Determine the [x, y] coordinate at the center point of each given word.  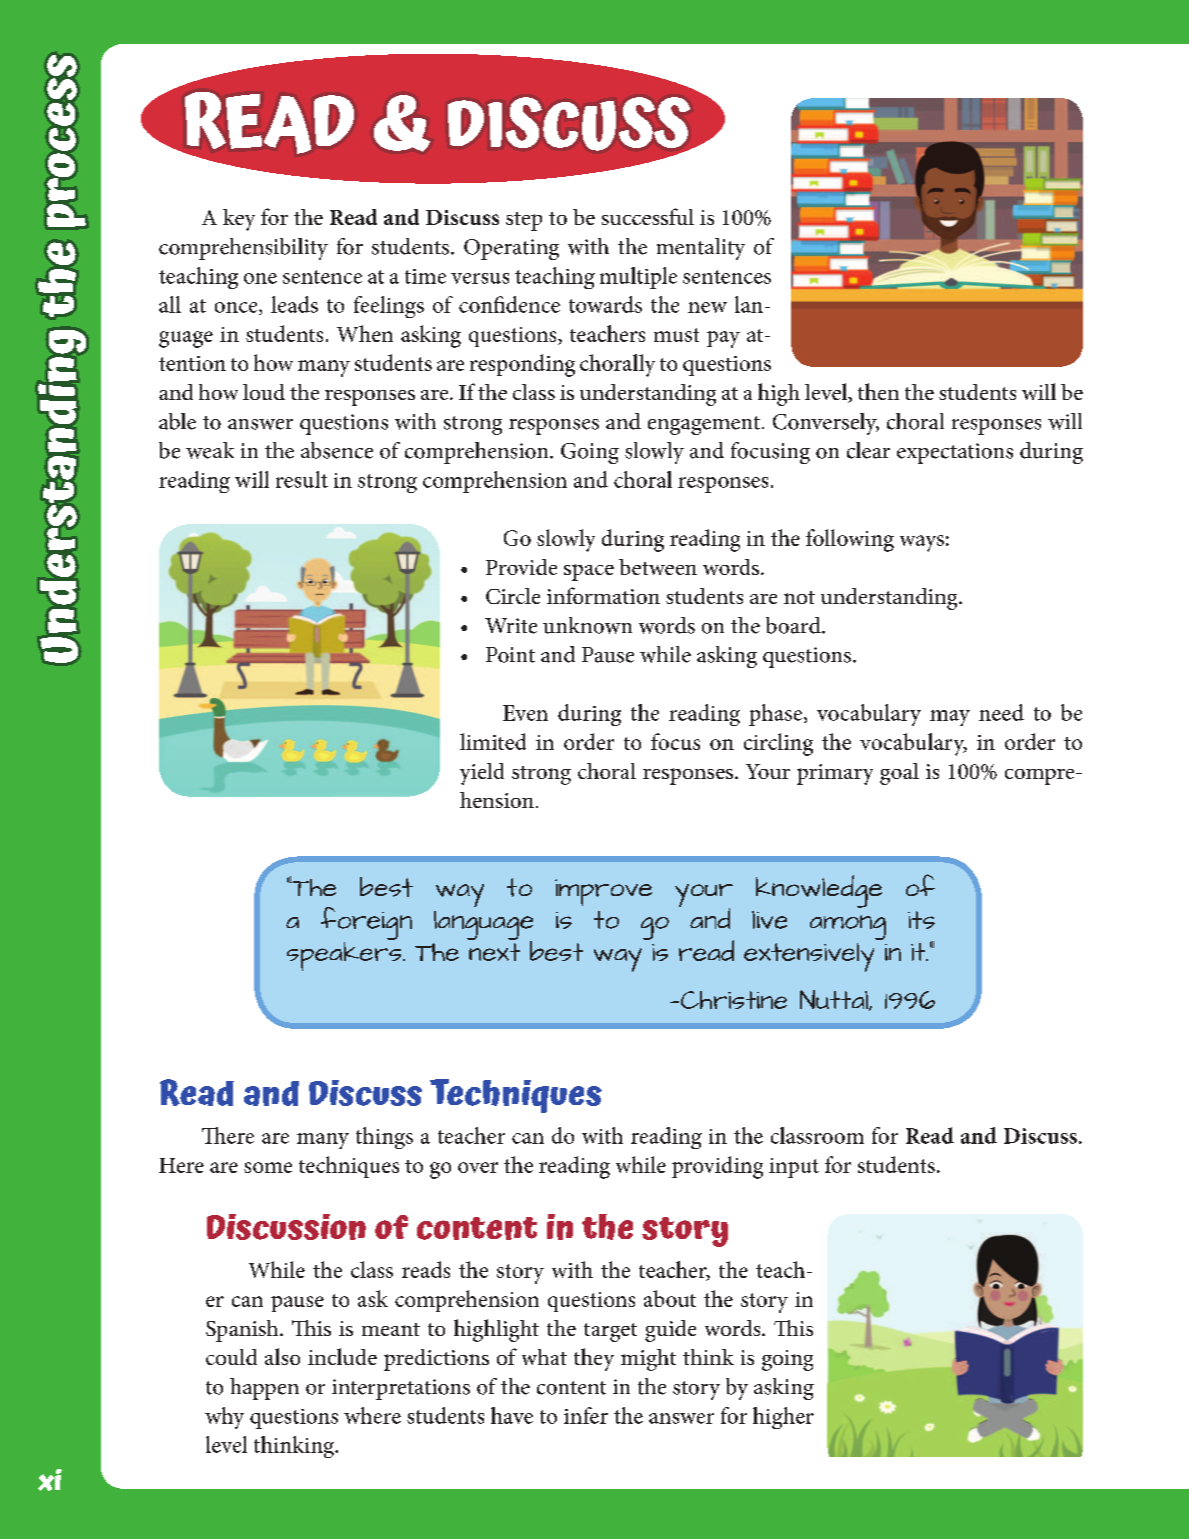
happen [264, 1389]
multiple [638, 278]
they [594, 1359]
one [260, 278]
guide [670, 1331]
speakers [345, 955]
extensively [809, 957]
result [302, 479]
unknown [587, 625]
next [494, 952]
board [794, 625]
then [878, 391]
